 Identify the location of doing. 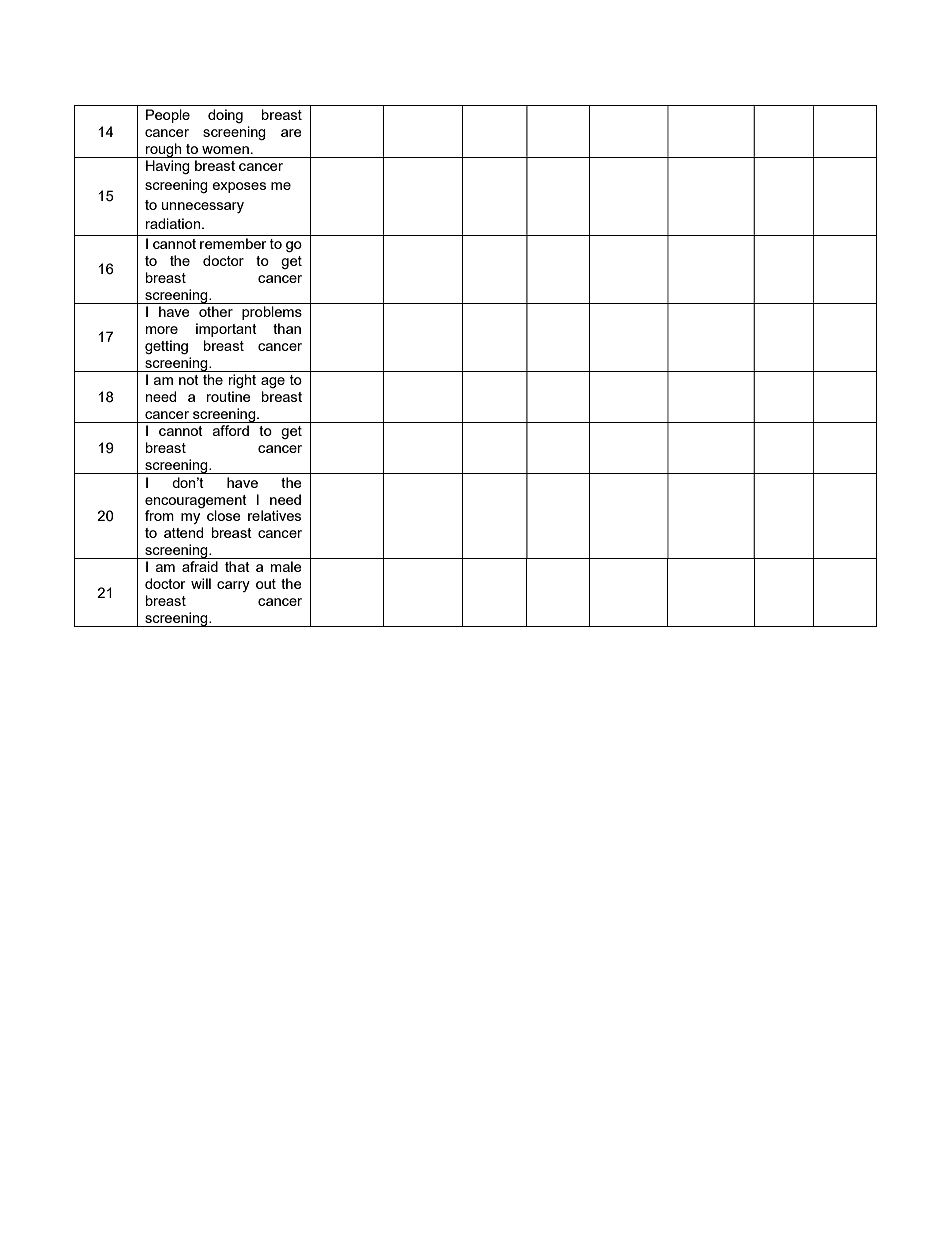
(225, 116).
